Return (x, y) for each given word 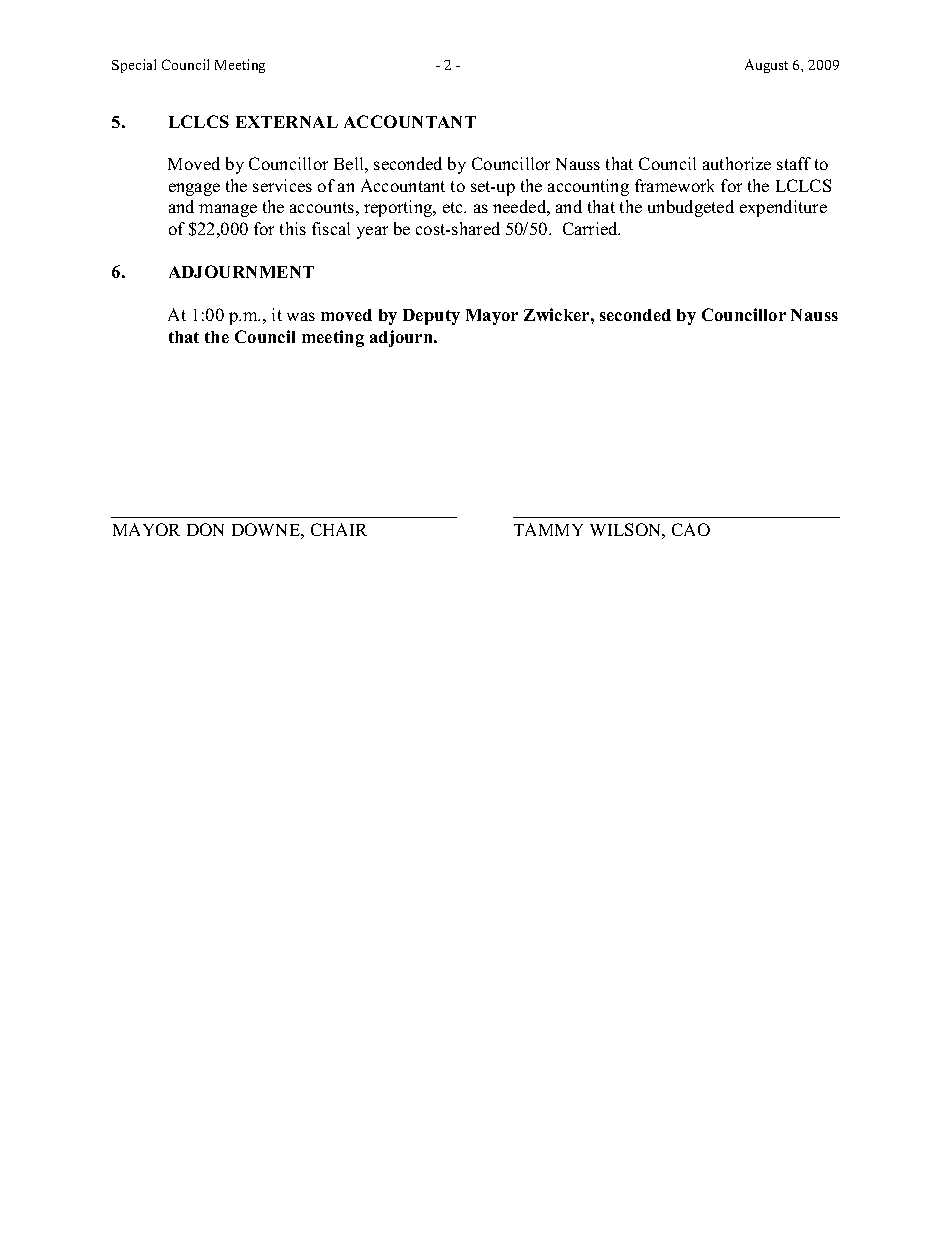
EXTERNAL (287, 122)
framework (674, 185)
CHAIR (339, 529)
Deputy (431, 317)
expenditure (783, 208)
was (301, 316)
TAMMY (548, 529)
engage (194, 189)
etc (454, 207)
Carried (591, 228)
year (372, 232)
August (766, 66)
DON (205, 529)
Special (134, 66)
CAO (691, 529)
